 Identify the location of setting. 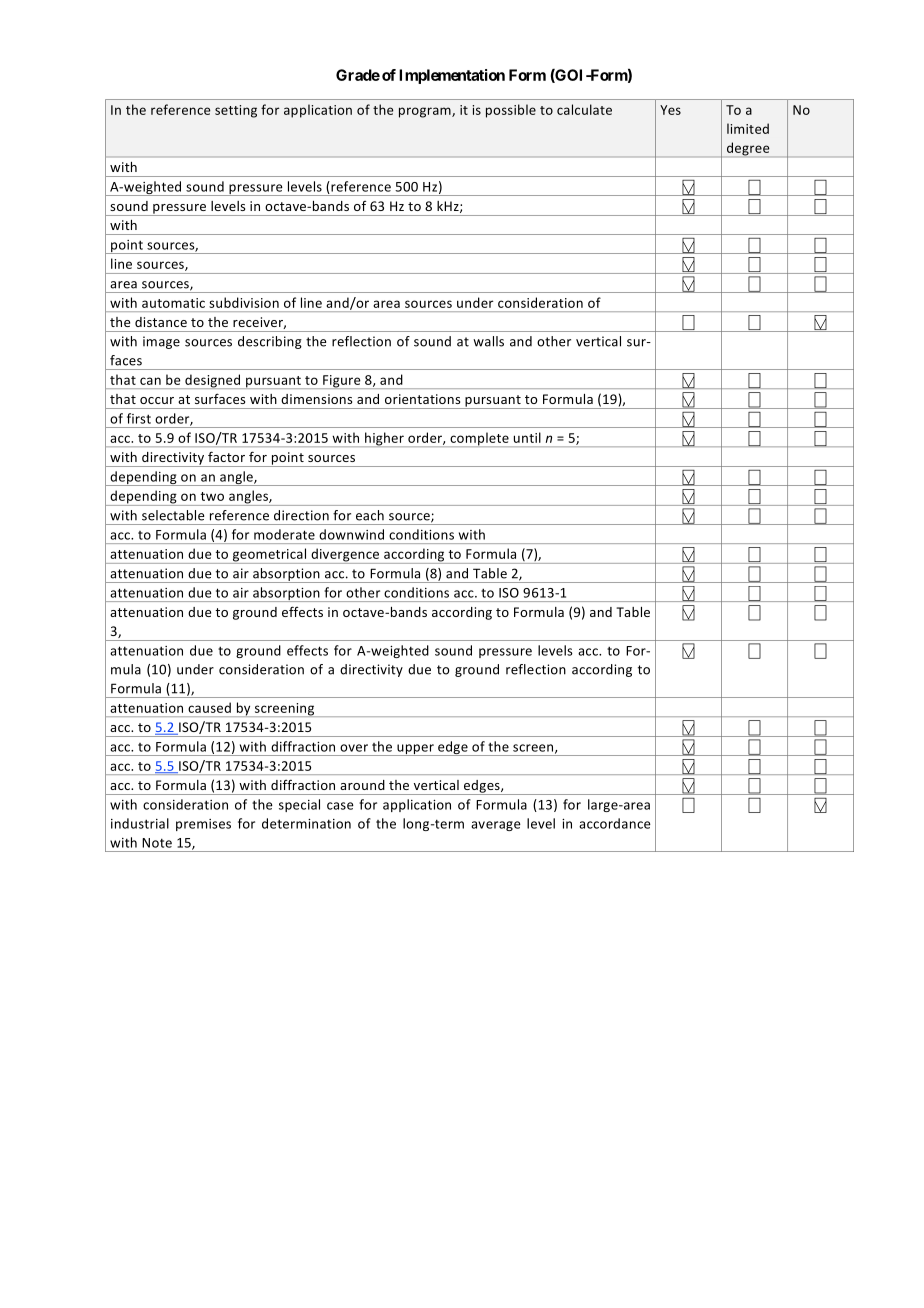
(236, 111).
